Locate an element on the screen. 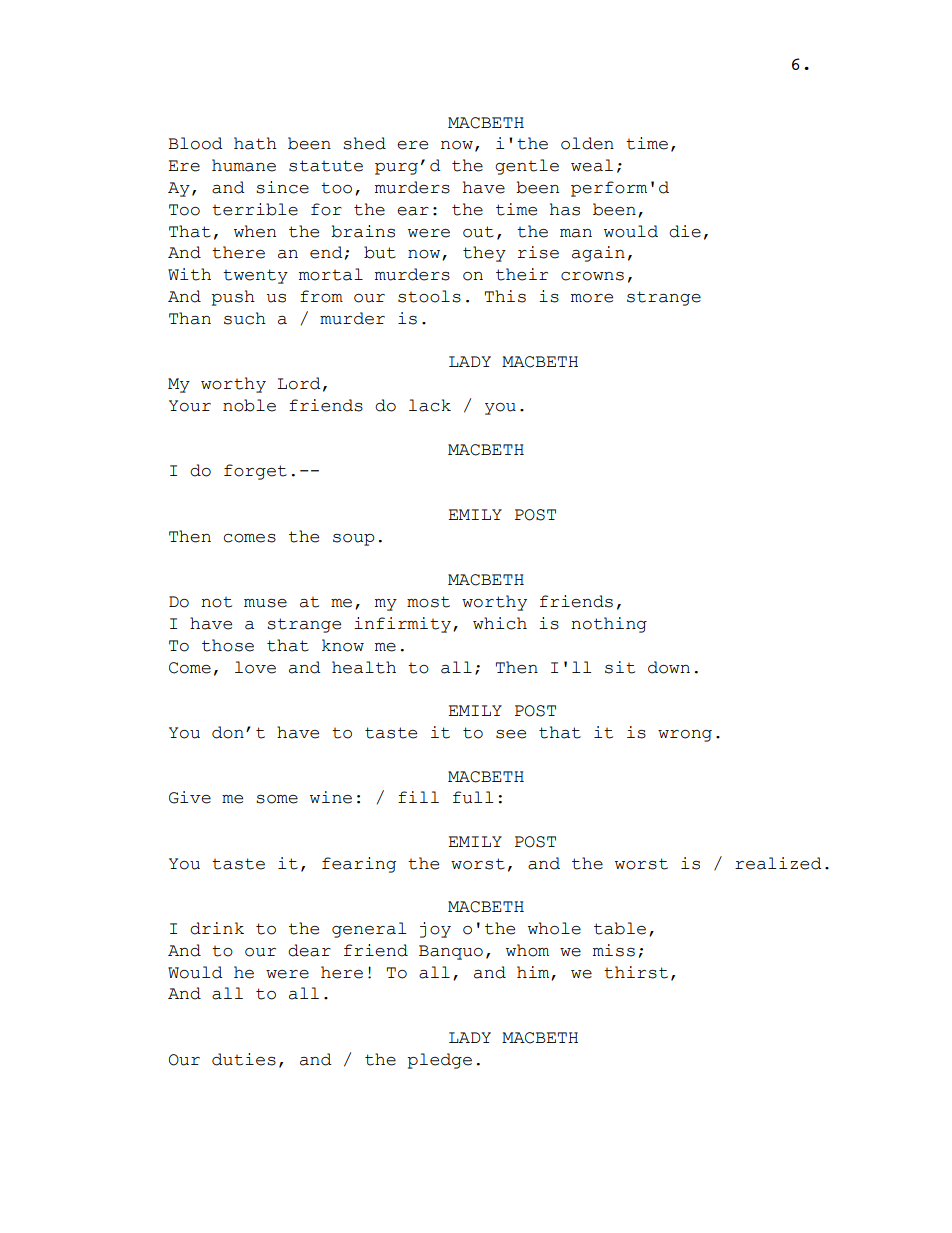 The height and width of the screenshot is (1233, 952). pledge is located at coordinates (439, 1061).
